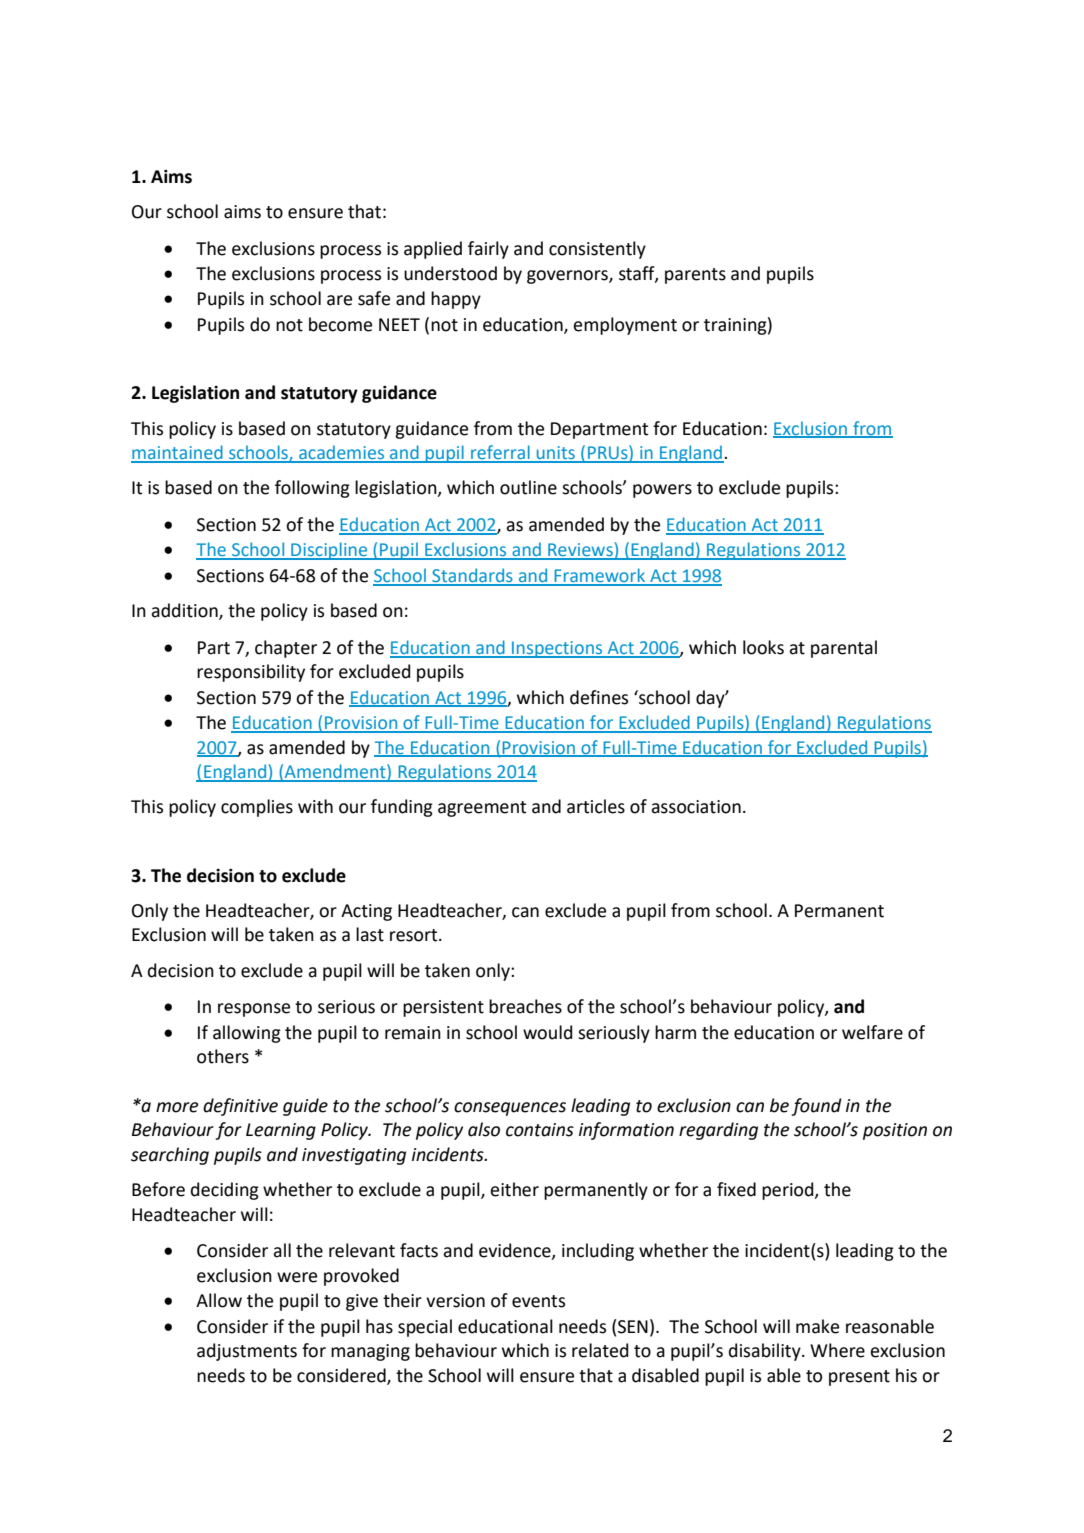 The width and height of the screenshot is (1084, 1533). Describe the element at coordinates (872, 1032) in the screenshot. I see `welfare` at that location.
